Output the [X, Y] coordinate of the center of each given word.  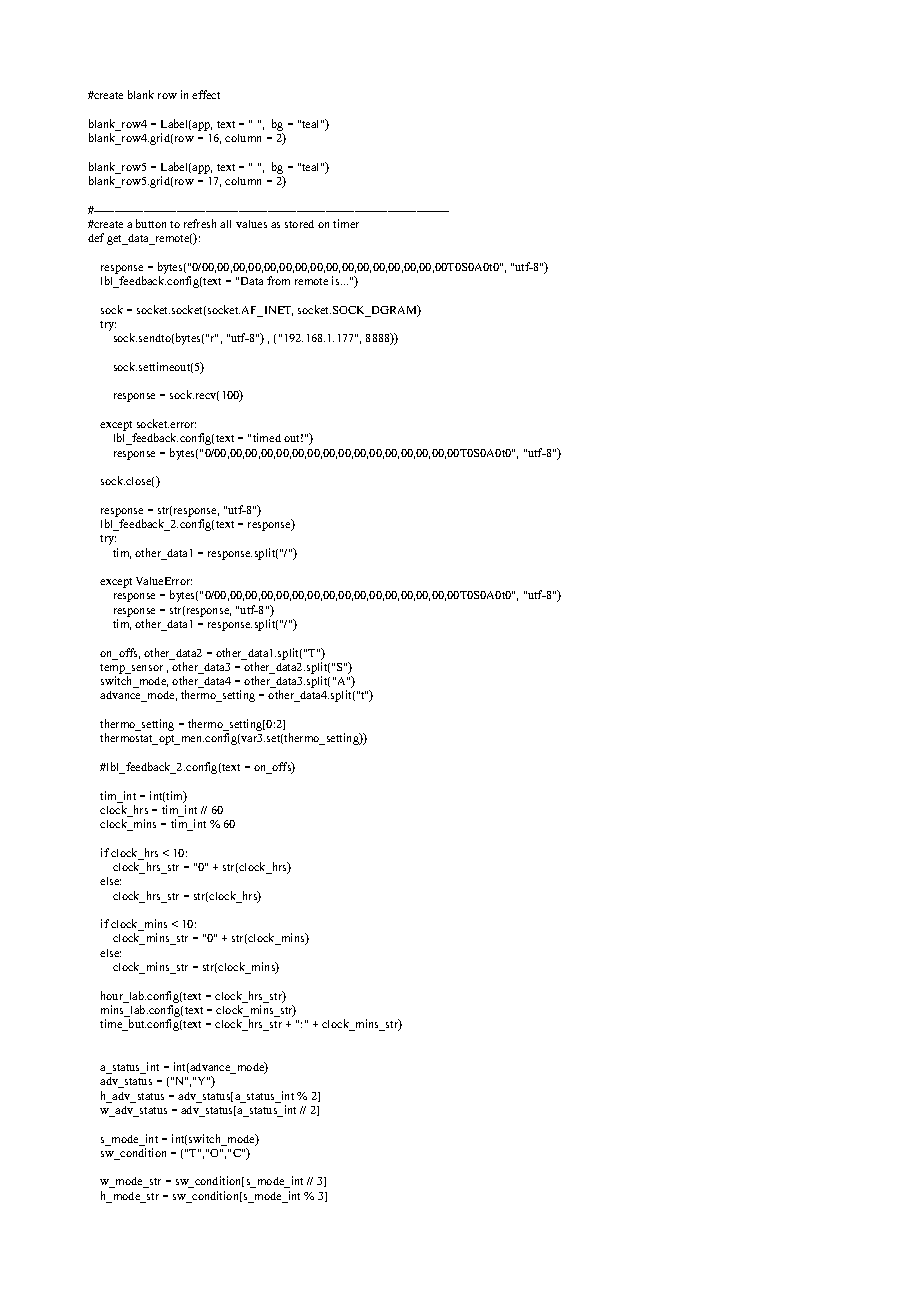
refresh [200, 223]
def [96, 237]
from [278, 280]
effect [206, 94]
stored [299, 224]
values [251, 224]
